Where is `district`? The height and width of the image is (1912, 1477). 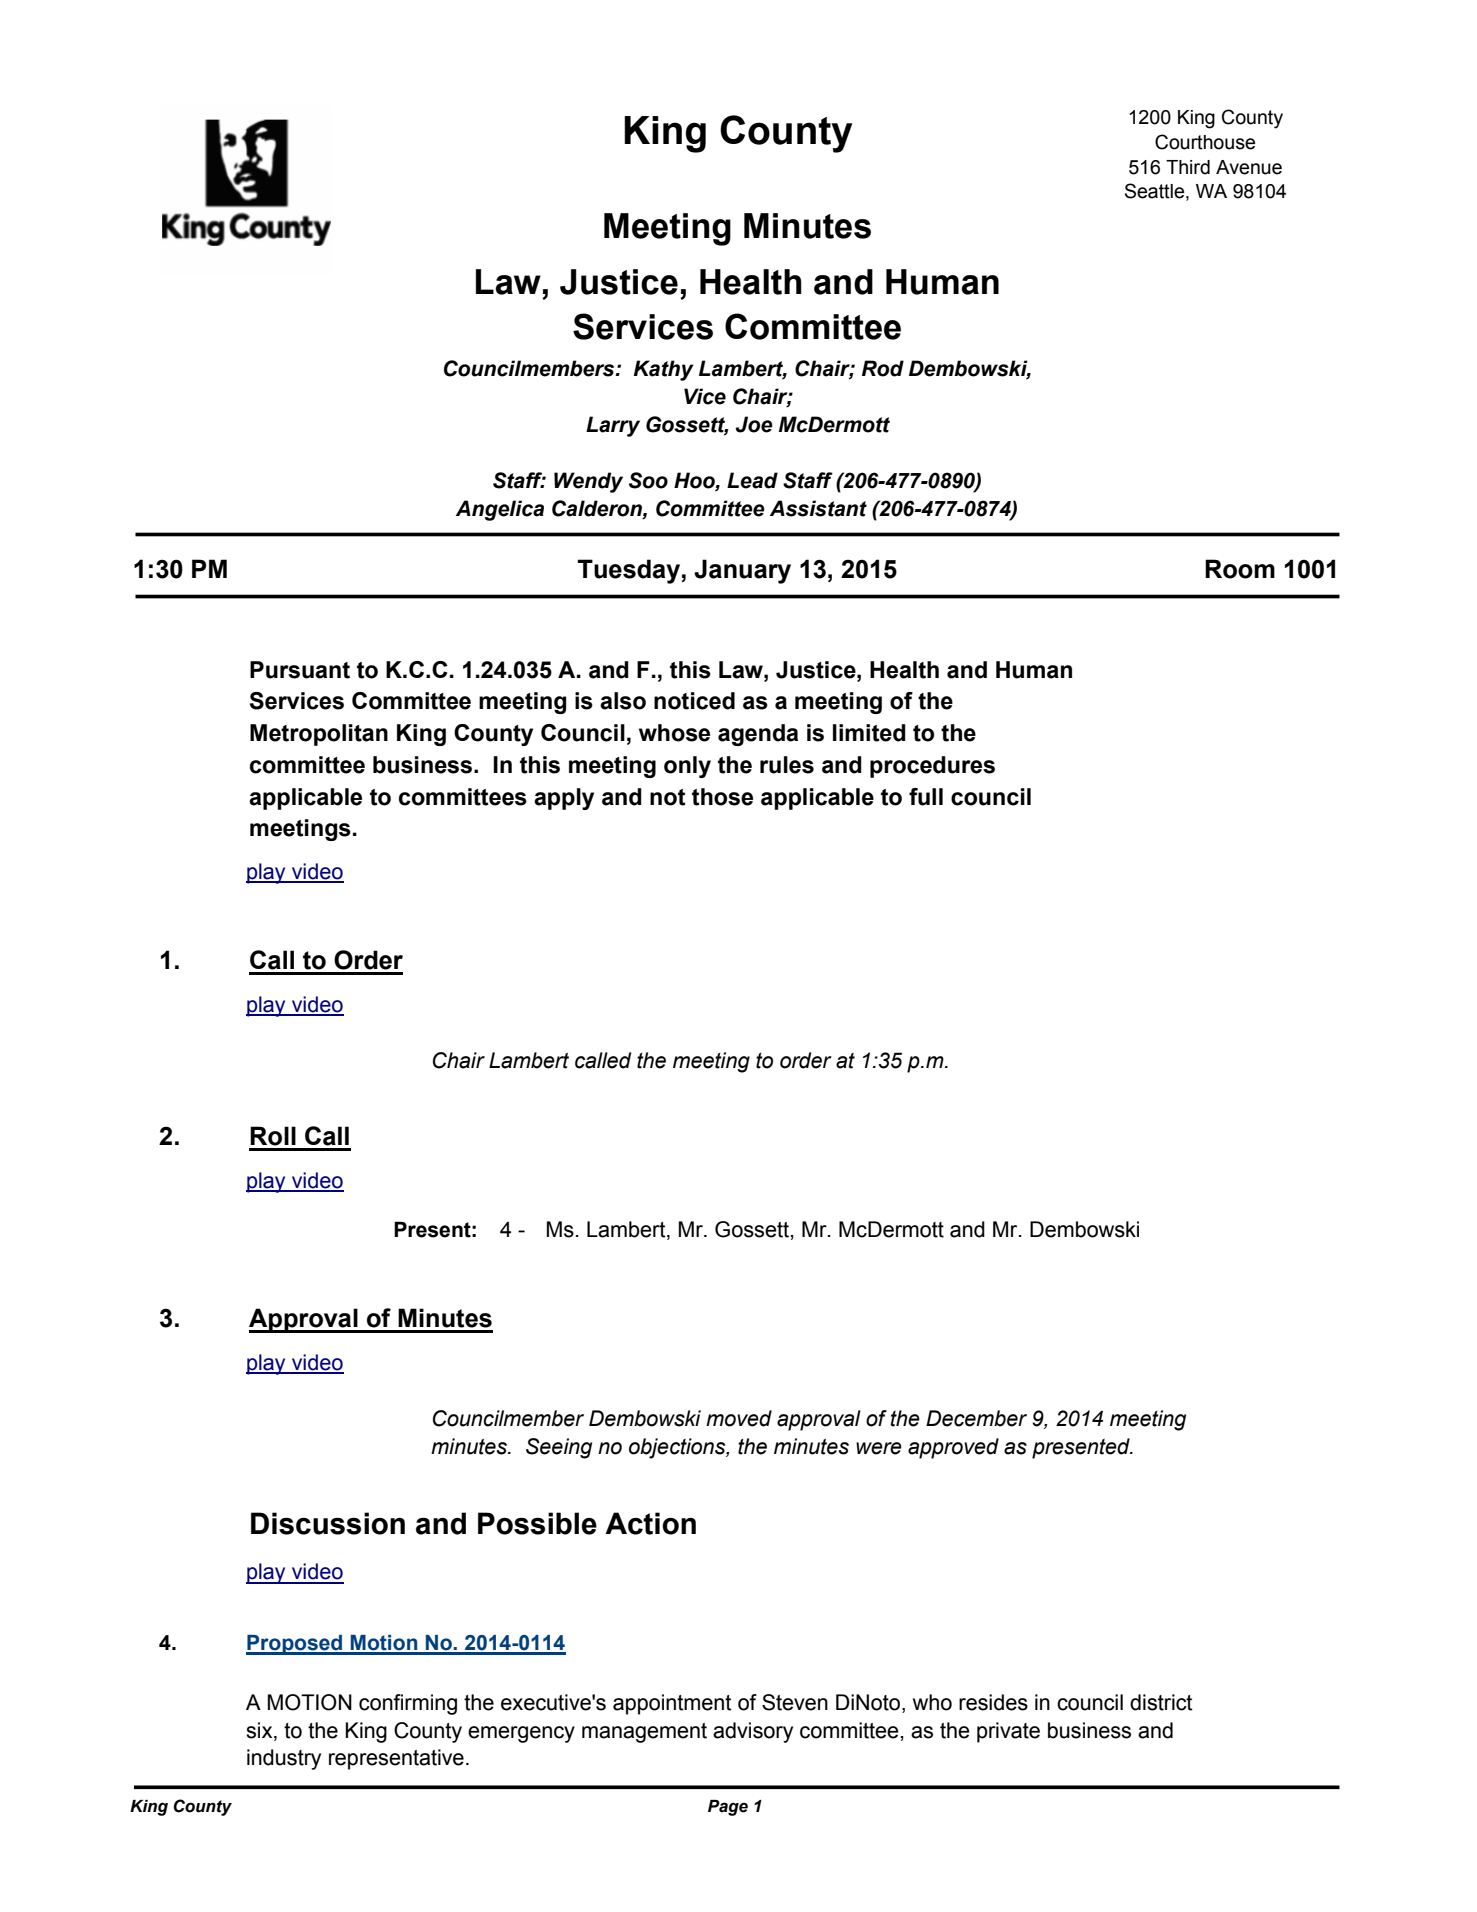 district is located at coordinates (1161, 1702).
